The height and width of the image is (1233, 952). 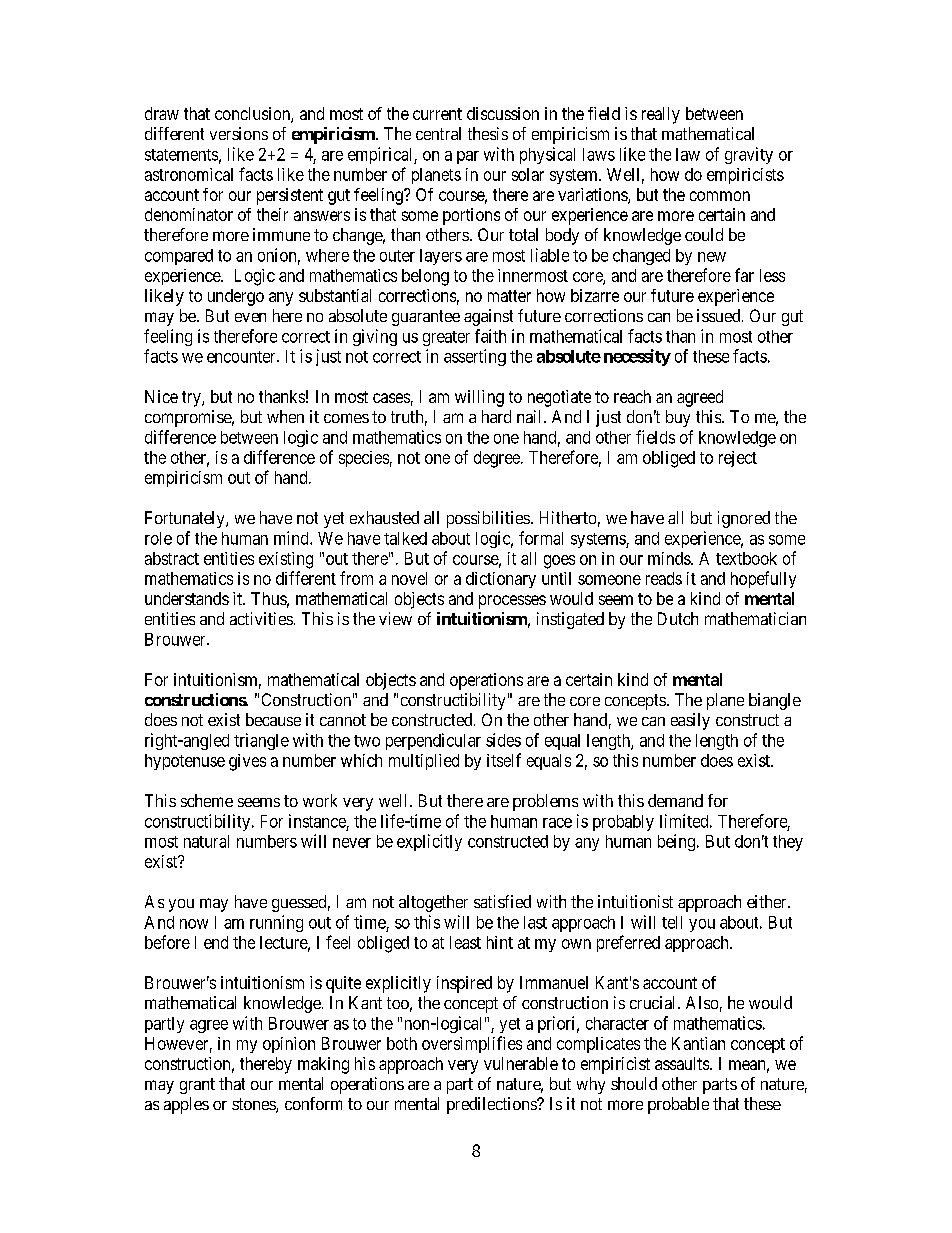 I want to click on thesis, so click(x=488, y=133).
